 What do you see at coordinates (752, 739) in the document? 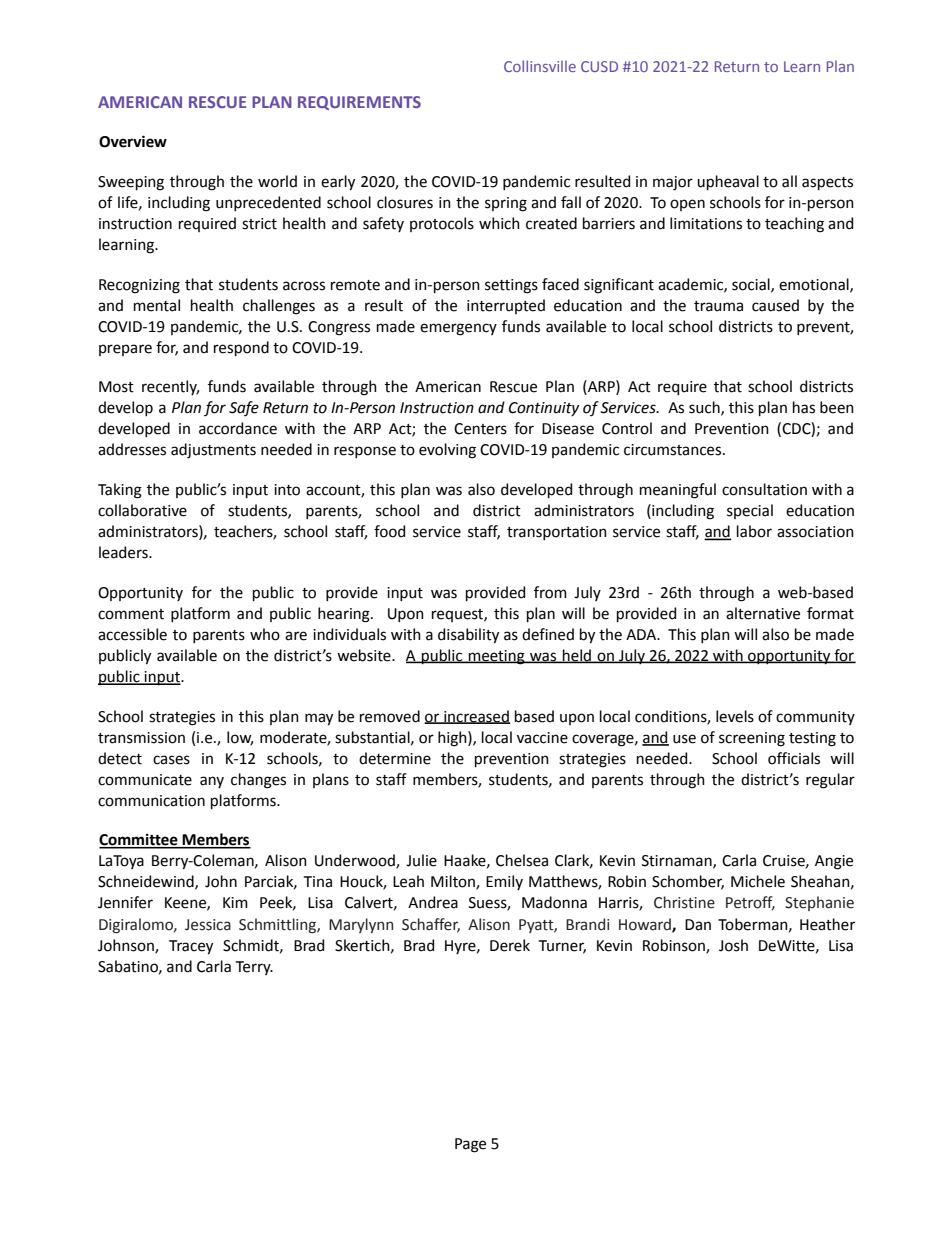
I see `screening` at bounding box center [752, 739].
